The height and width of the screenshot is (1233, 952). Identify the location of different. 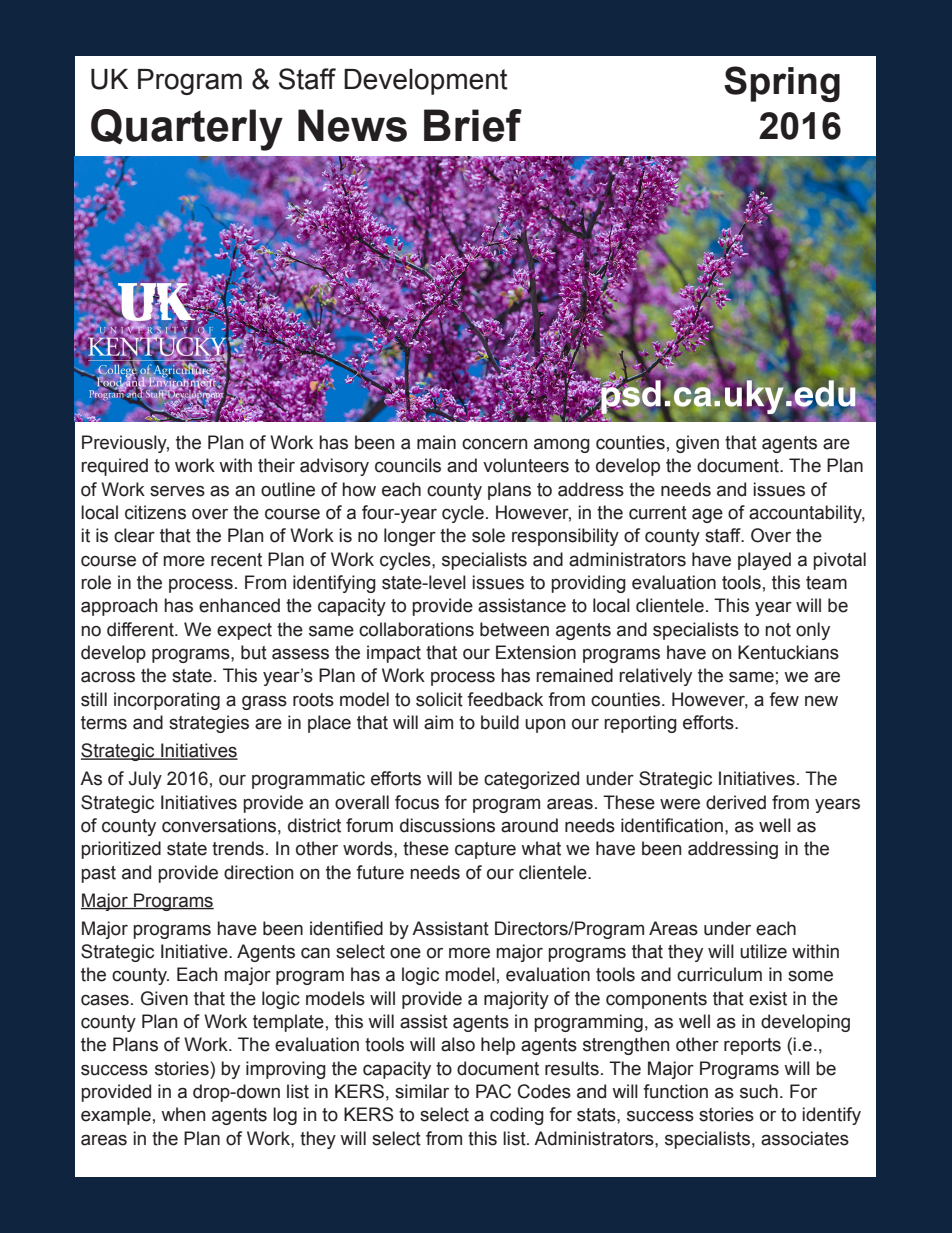
(141, 629).
